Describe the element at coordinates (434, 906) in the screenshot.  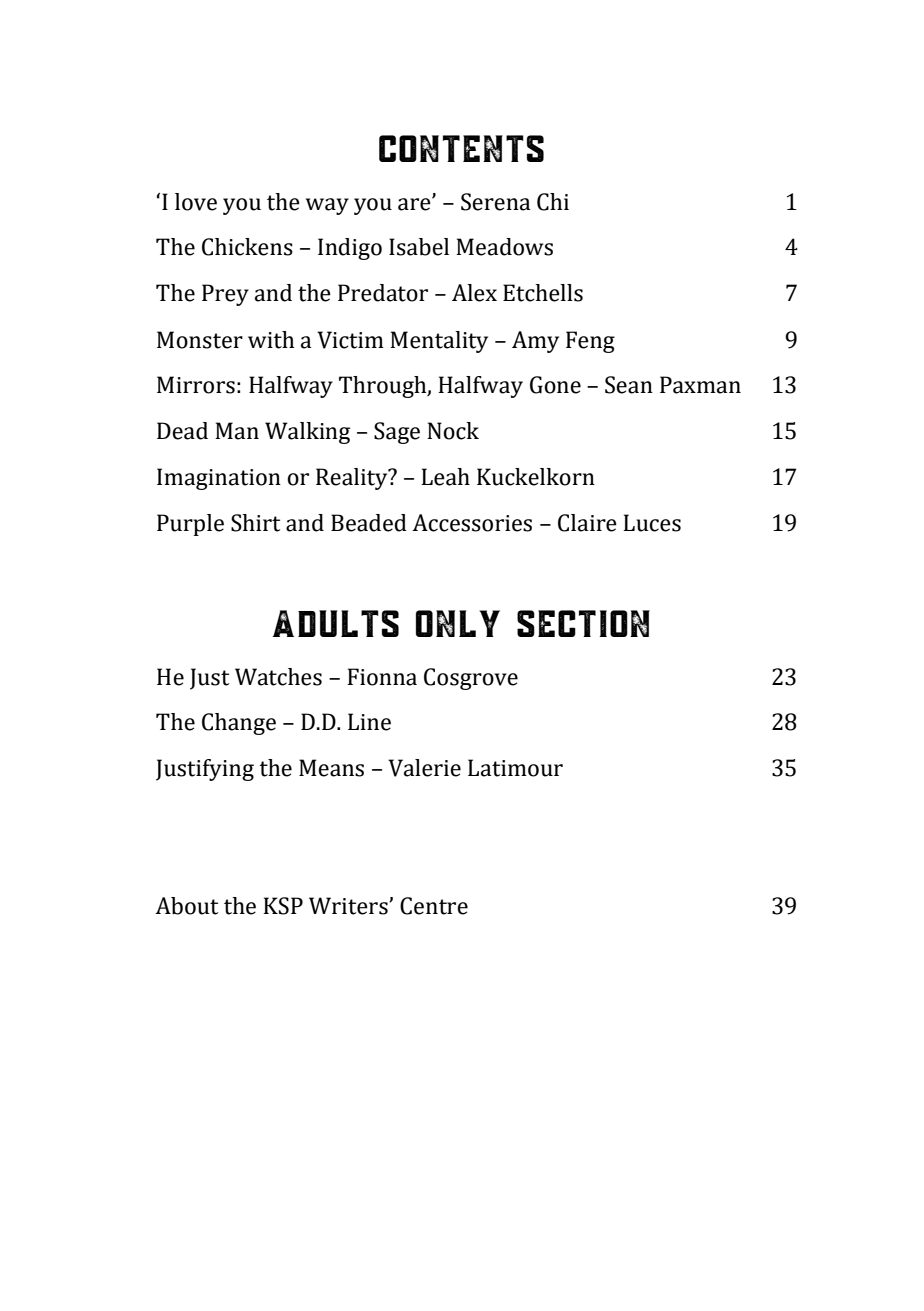
I see `Centre` at that location.
